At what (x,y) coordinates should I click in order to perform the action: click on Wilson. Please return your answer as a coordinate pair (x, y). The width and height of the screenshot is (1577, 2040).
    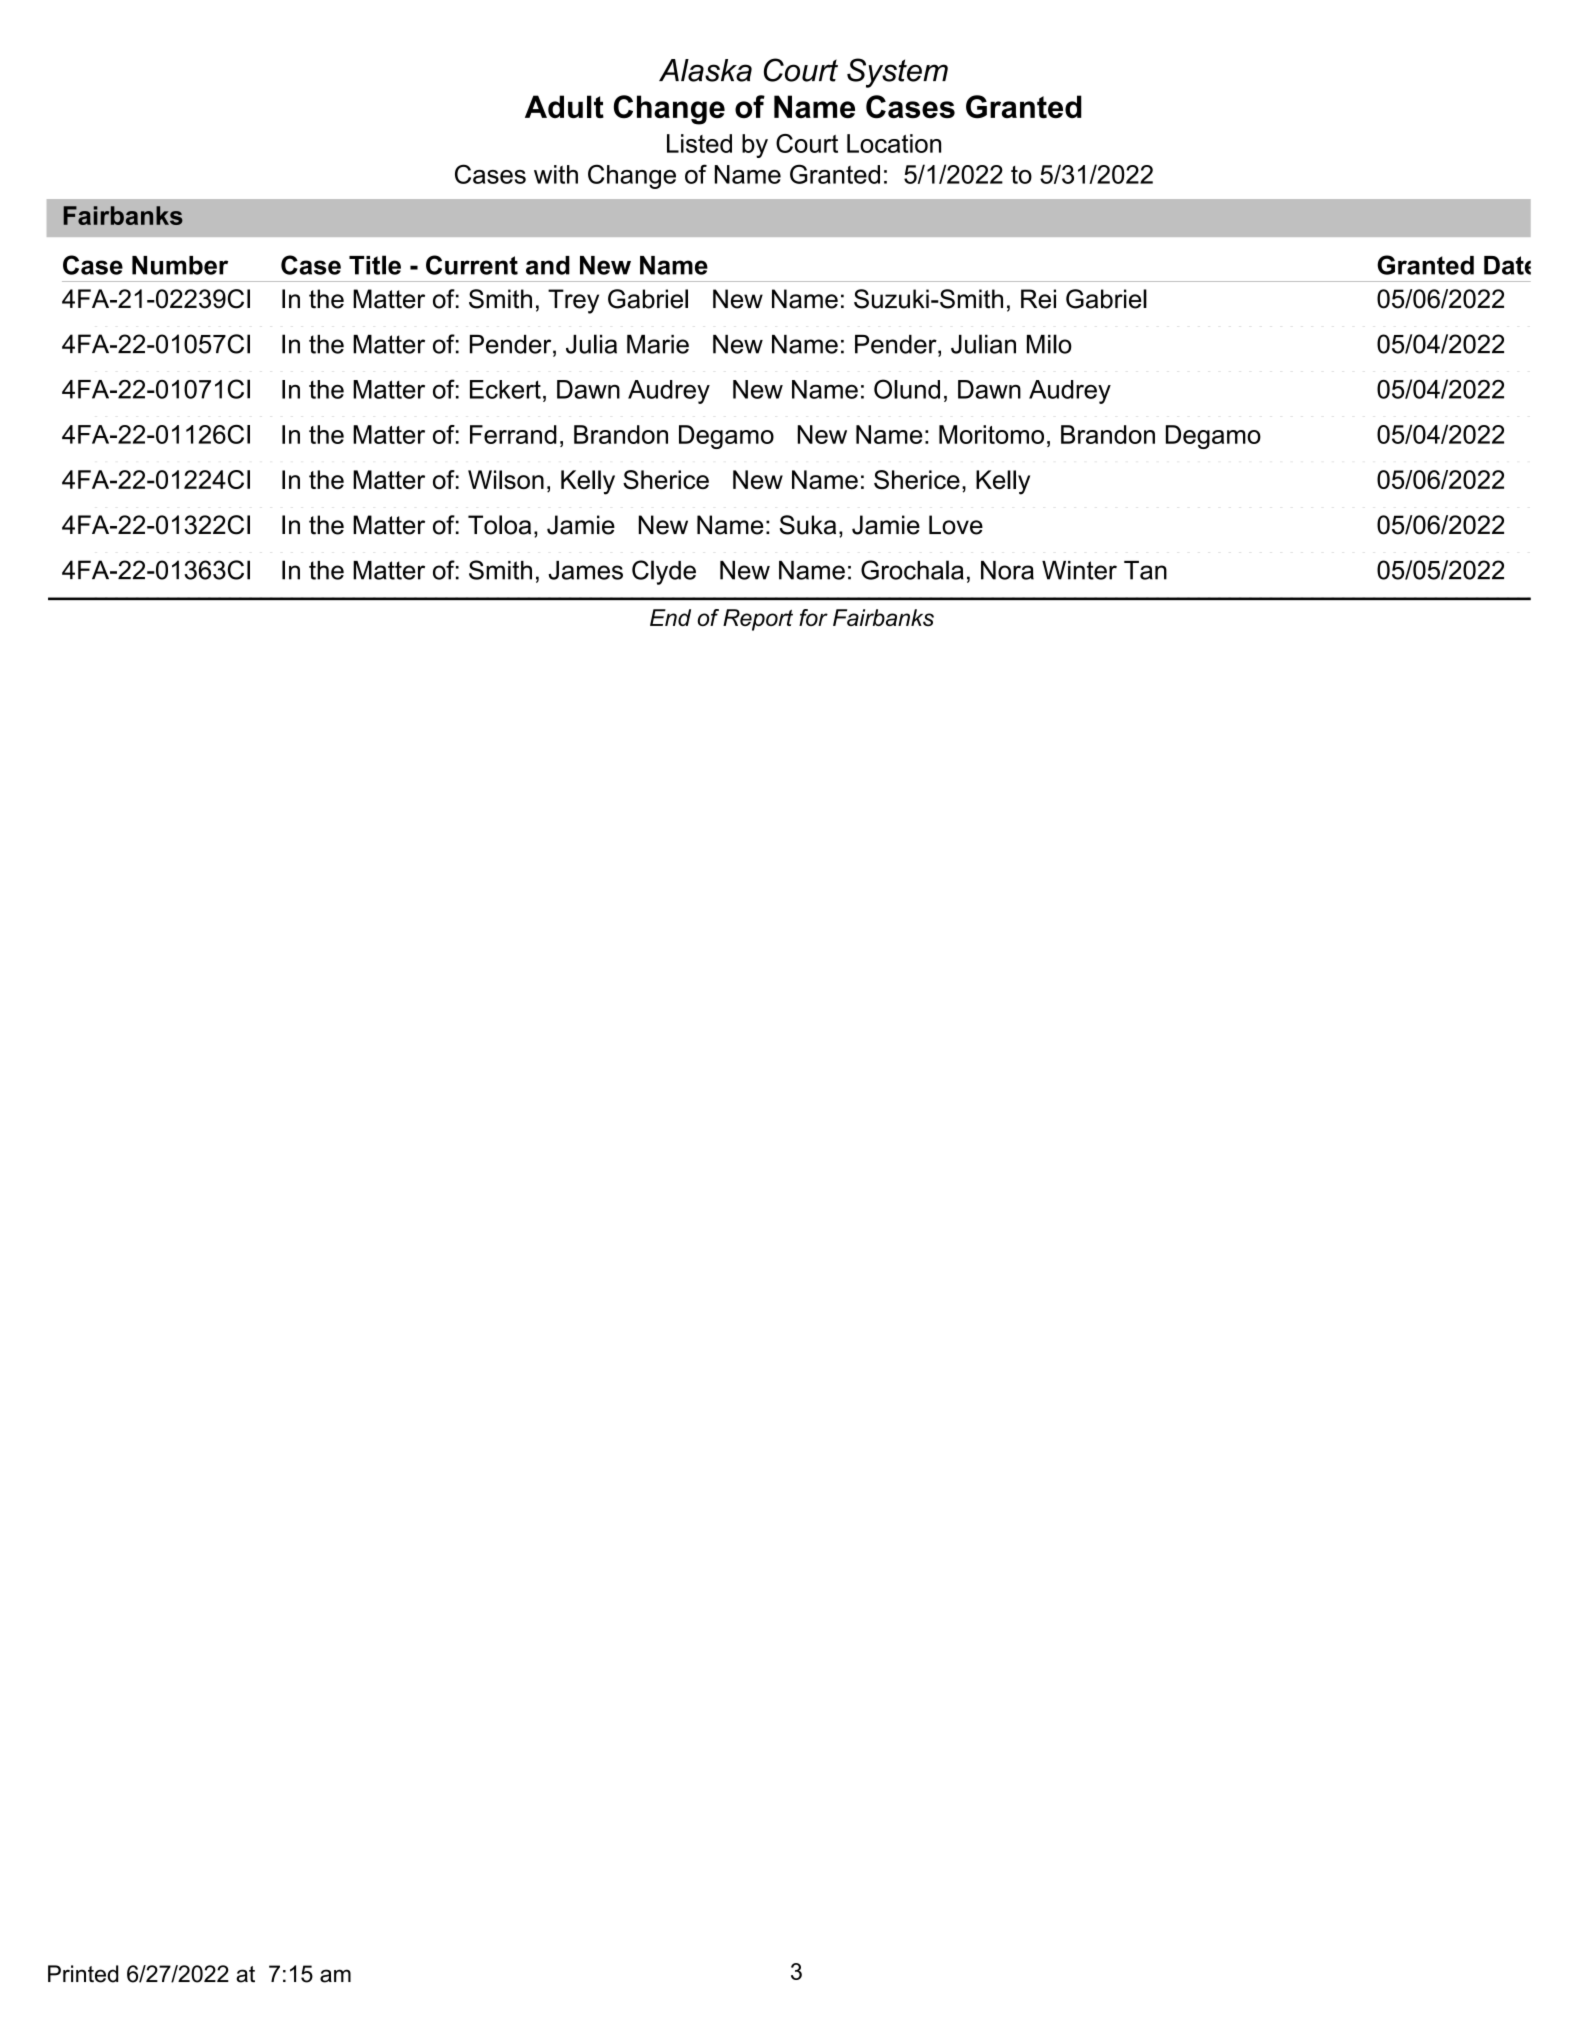
    Looking at the image, I should click on (506, 479).
